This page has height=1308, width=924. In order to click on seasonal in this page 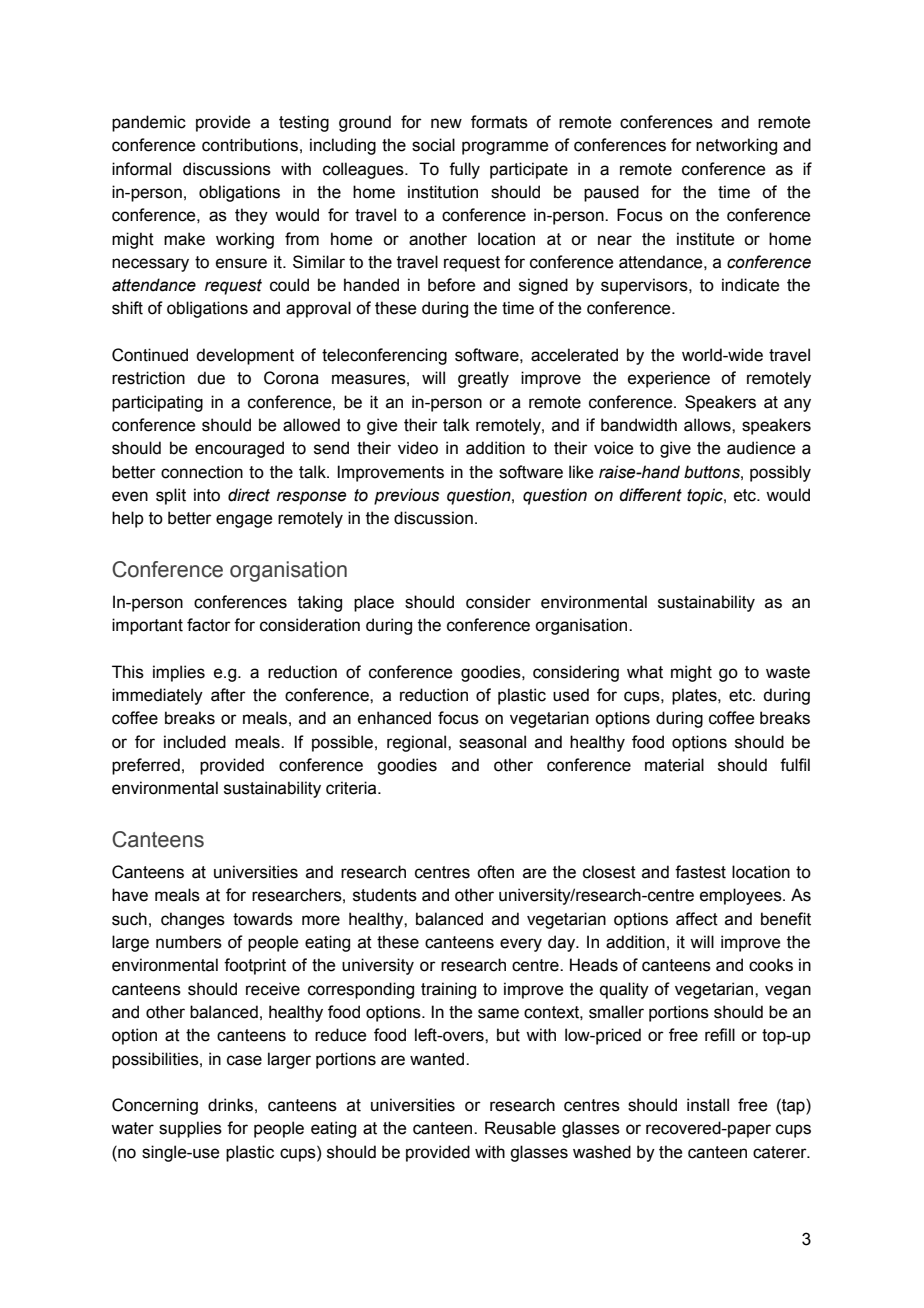, I will do `click(492, 742)`.
